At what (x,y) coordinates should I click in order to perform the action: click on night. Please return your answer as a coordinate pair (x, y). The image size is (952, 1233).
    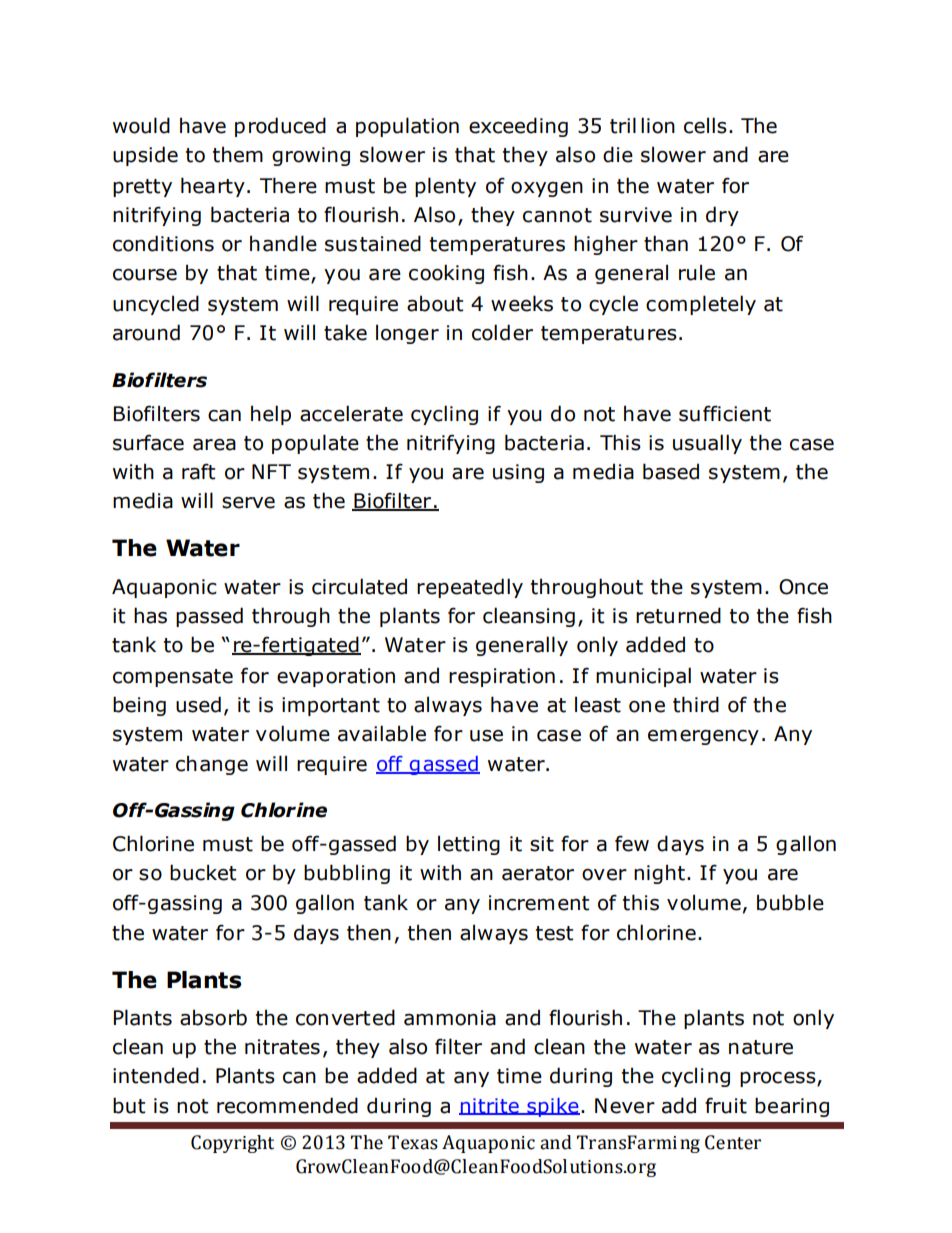
    Looking at the image, I should click on (659, 874).
